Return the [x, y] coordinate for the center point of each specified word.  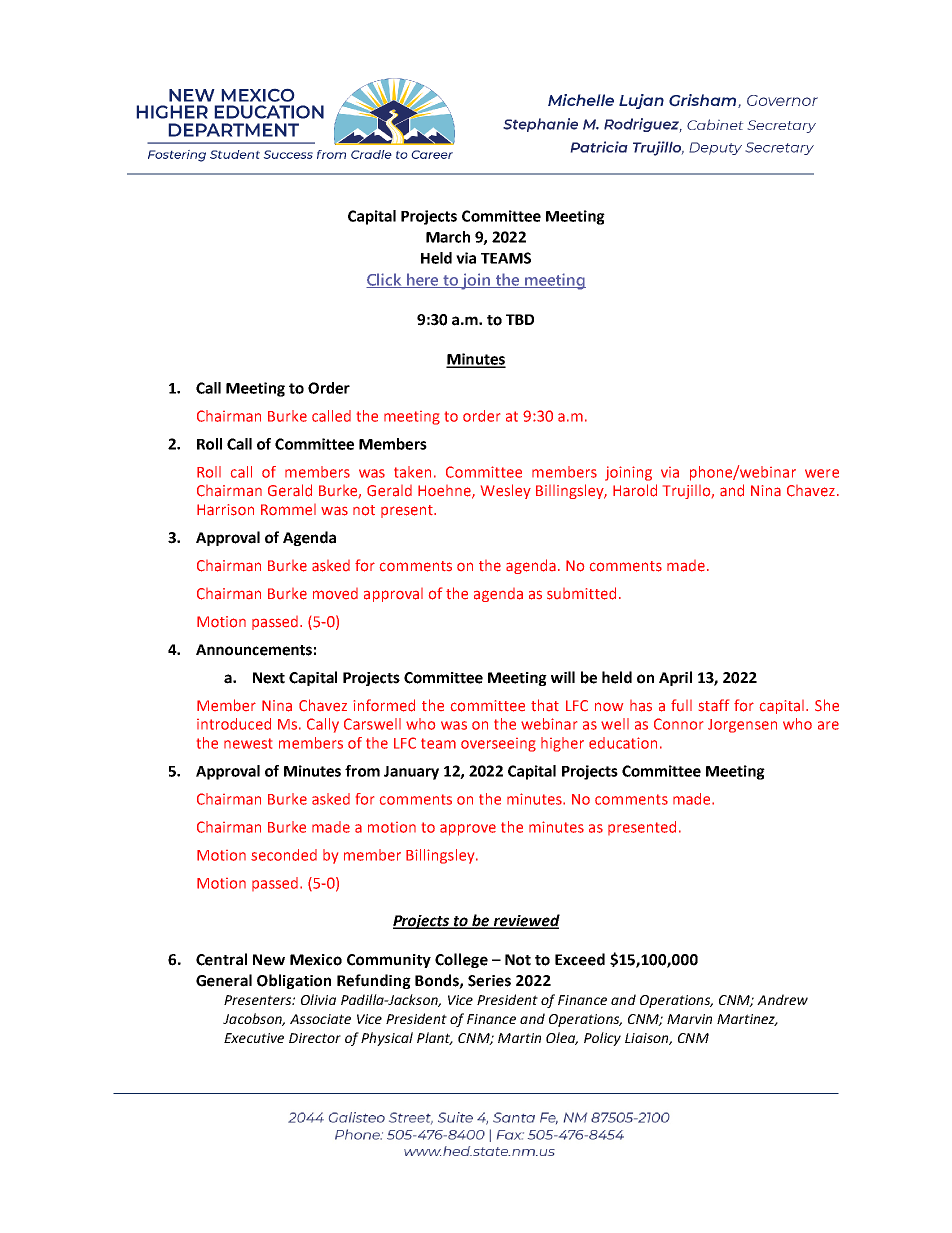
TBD [520, 319]
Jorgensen [742, 726]
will [563, 677]
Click [385, 280]
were [822, 473]
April [675, 678]
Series [489, 981]
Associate [320, 1019]
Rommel [288, 509]
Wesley [506, 491]
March [448, 237]
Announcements [254, 650]
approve [468, 830]
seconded [284, 855]
